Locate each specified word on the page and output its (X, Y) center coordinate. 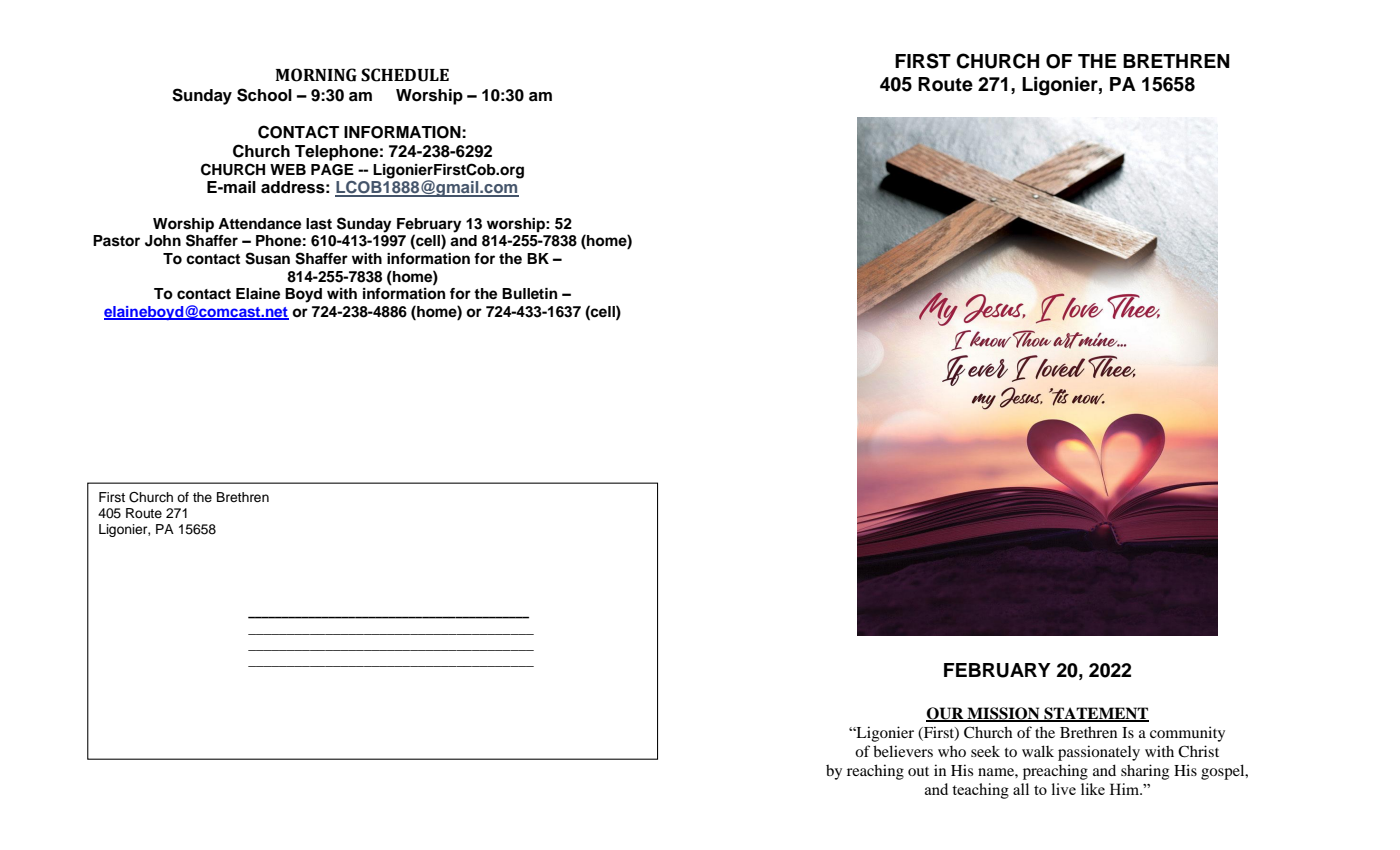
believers (903, 751)
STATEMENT (1095, 714)
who (952, 751)
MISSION (1003, 714)
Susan (267, 258)
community (1187, 734)
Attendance (259, 224)
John (163, 241)
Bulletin (529, 293)
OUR (946, 714)
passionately (1099, 753)
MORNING (316, 75)
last (319, 224)
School (264, 95)
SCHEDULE (405, 75)
